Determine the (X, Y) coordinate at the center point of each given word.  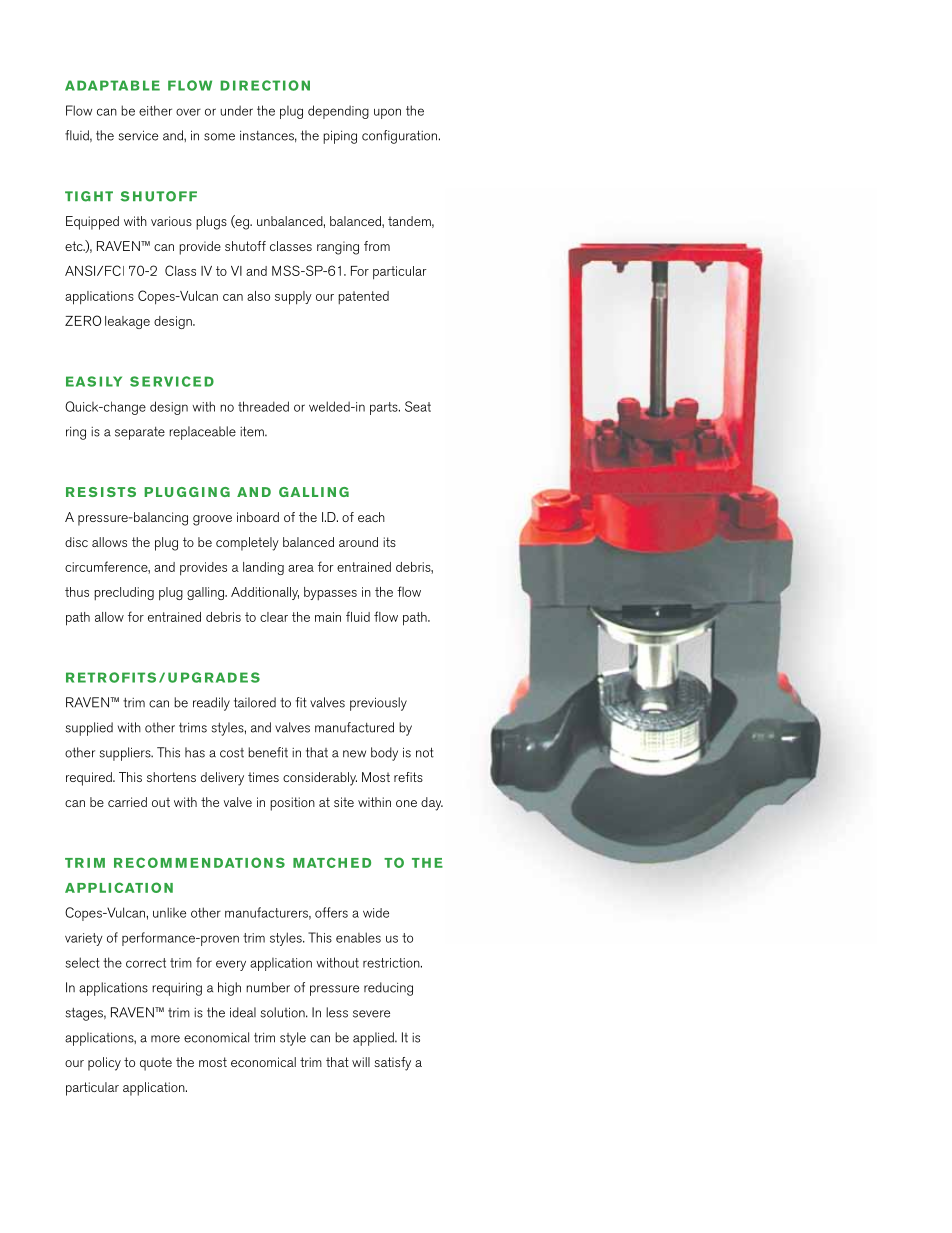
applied (374, 1039)
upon (387, 113)
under (236, 110)
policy (104, 1064)
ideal (243, 1012)
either (155, 110)
